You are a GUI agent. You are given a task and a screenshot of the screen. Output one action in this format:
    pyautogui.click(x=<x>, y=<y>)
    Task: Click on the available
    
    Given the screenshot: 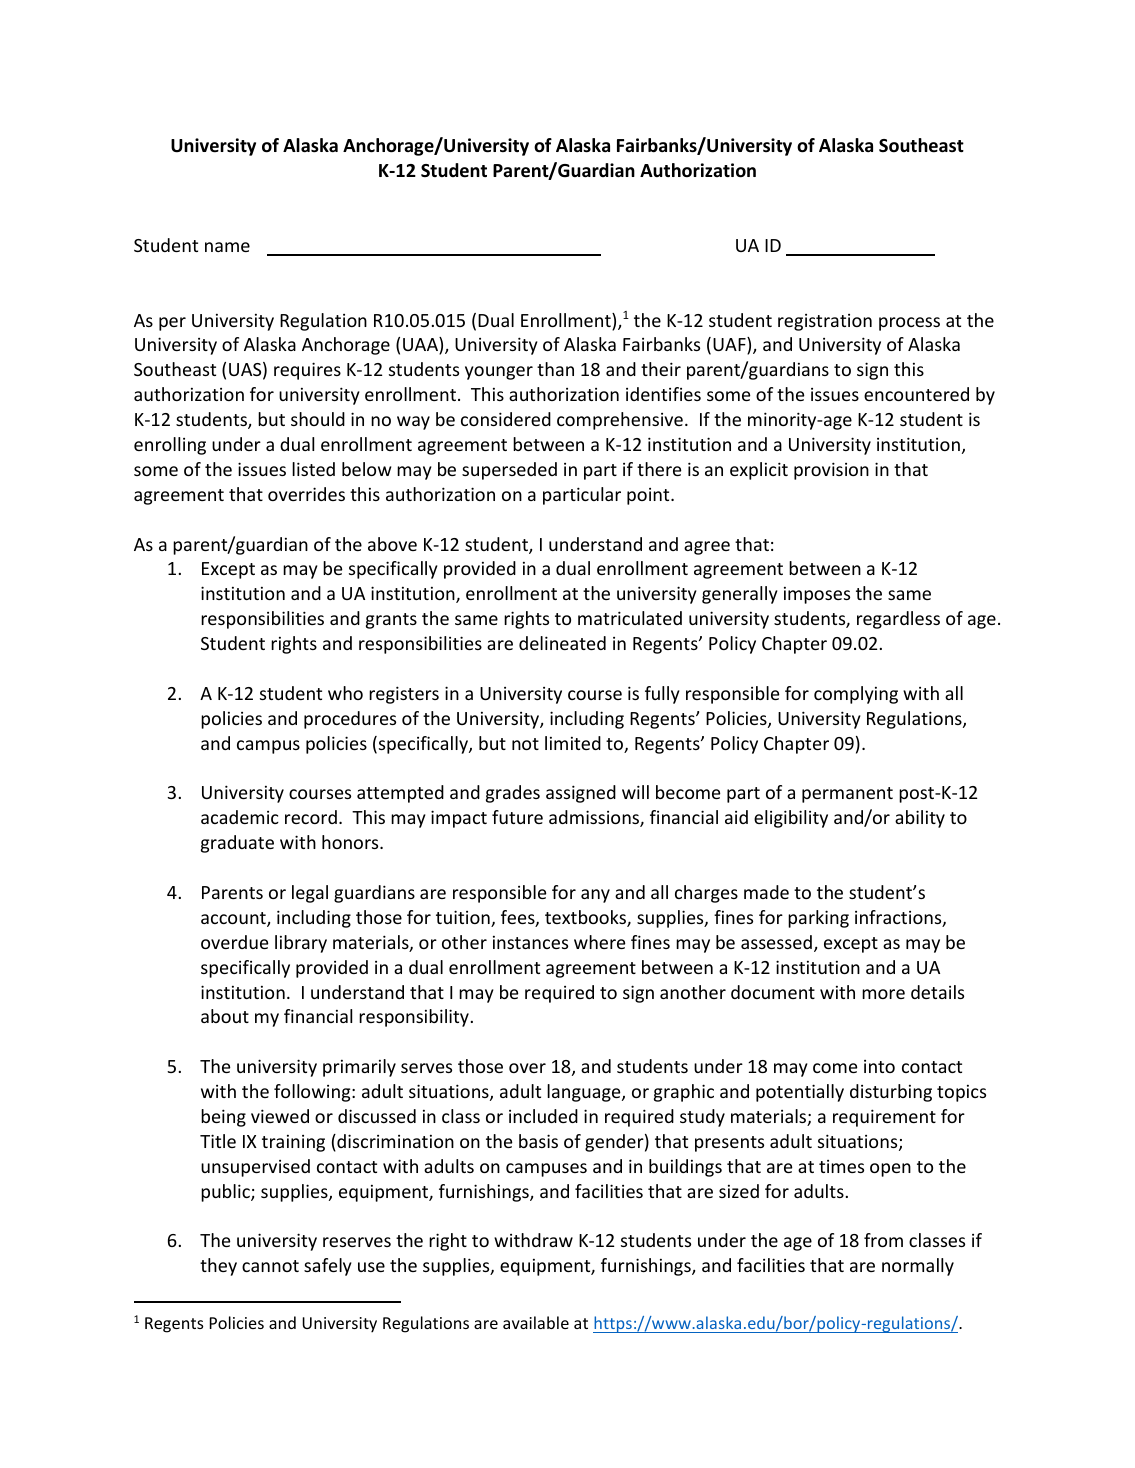 What is the action you would take?
    pyautogui.click(x=536, y=1322)
